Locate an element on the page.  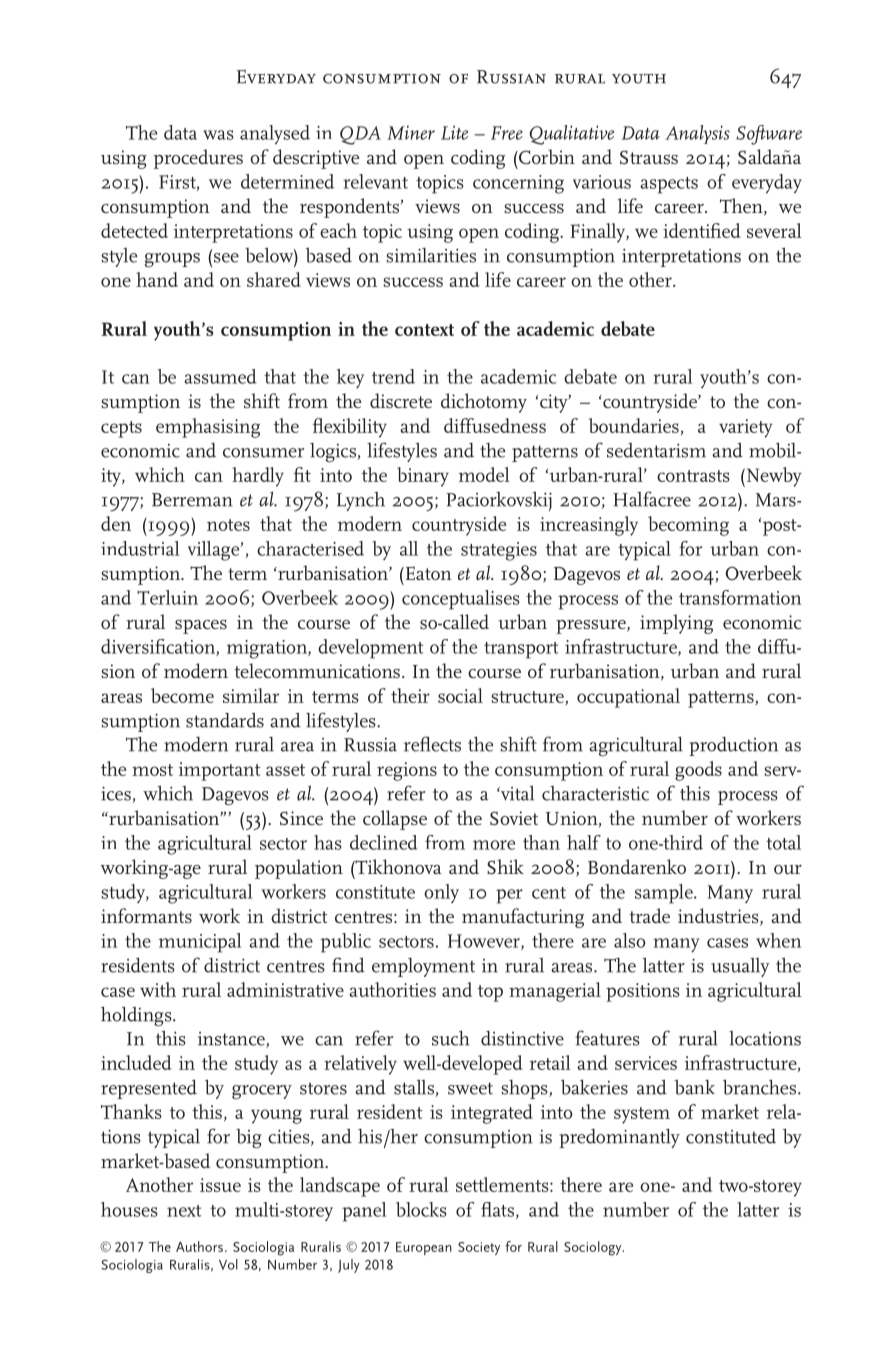
Authors is located at coordinates (199, 1246).
